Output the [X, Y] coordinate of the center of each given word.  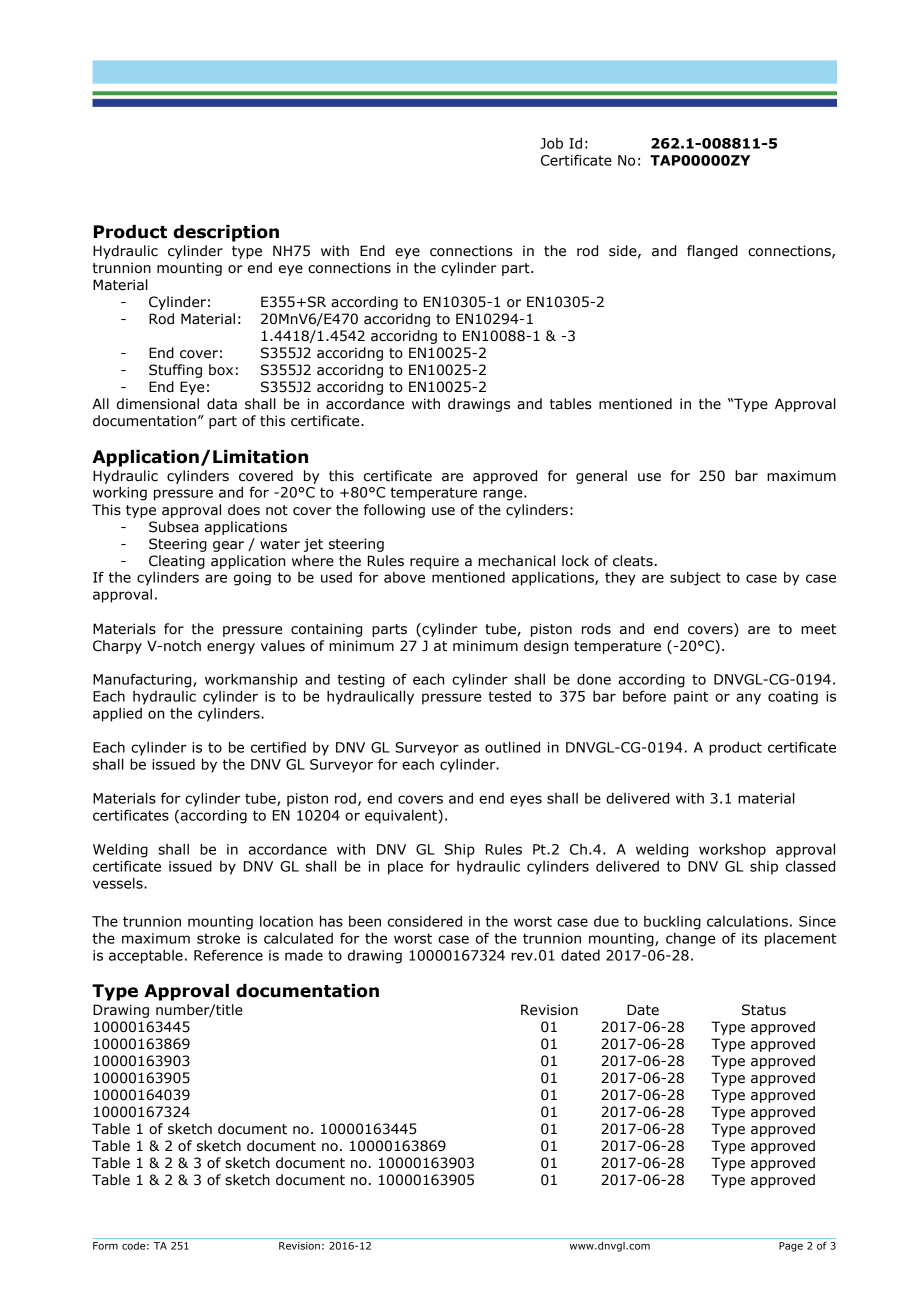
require [434, 562]
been [365, 921]
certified [278, 747]
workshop [732, 850]
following [394, 511]
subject [695, 578]
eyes [526, 801]
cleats [633, 561]
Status [764, 1010]
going [252, 579]
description [226, 233]
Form [105, 1246]
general [601, 477]
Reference [228, 955]
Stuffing [175, 371]
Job [551, 143]
